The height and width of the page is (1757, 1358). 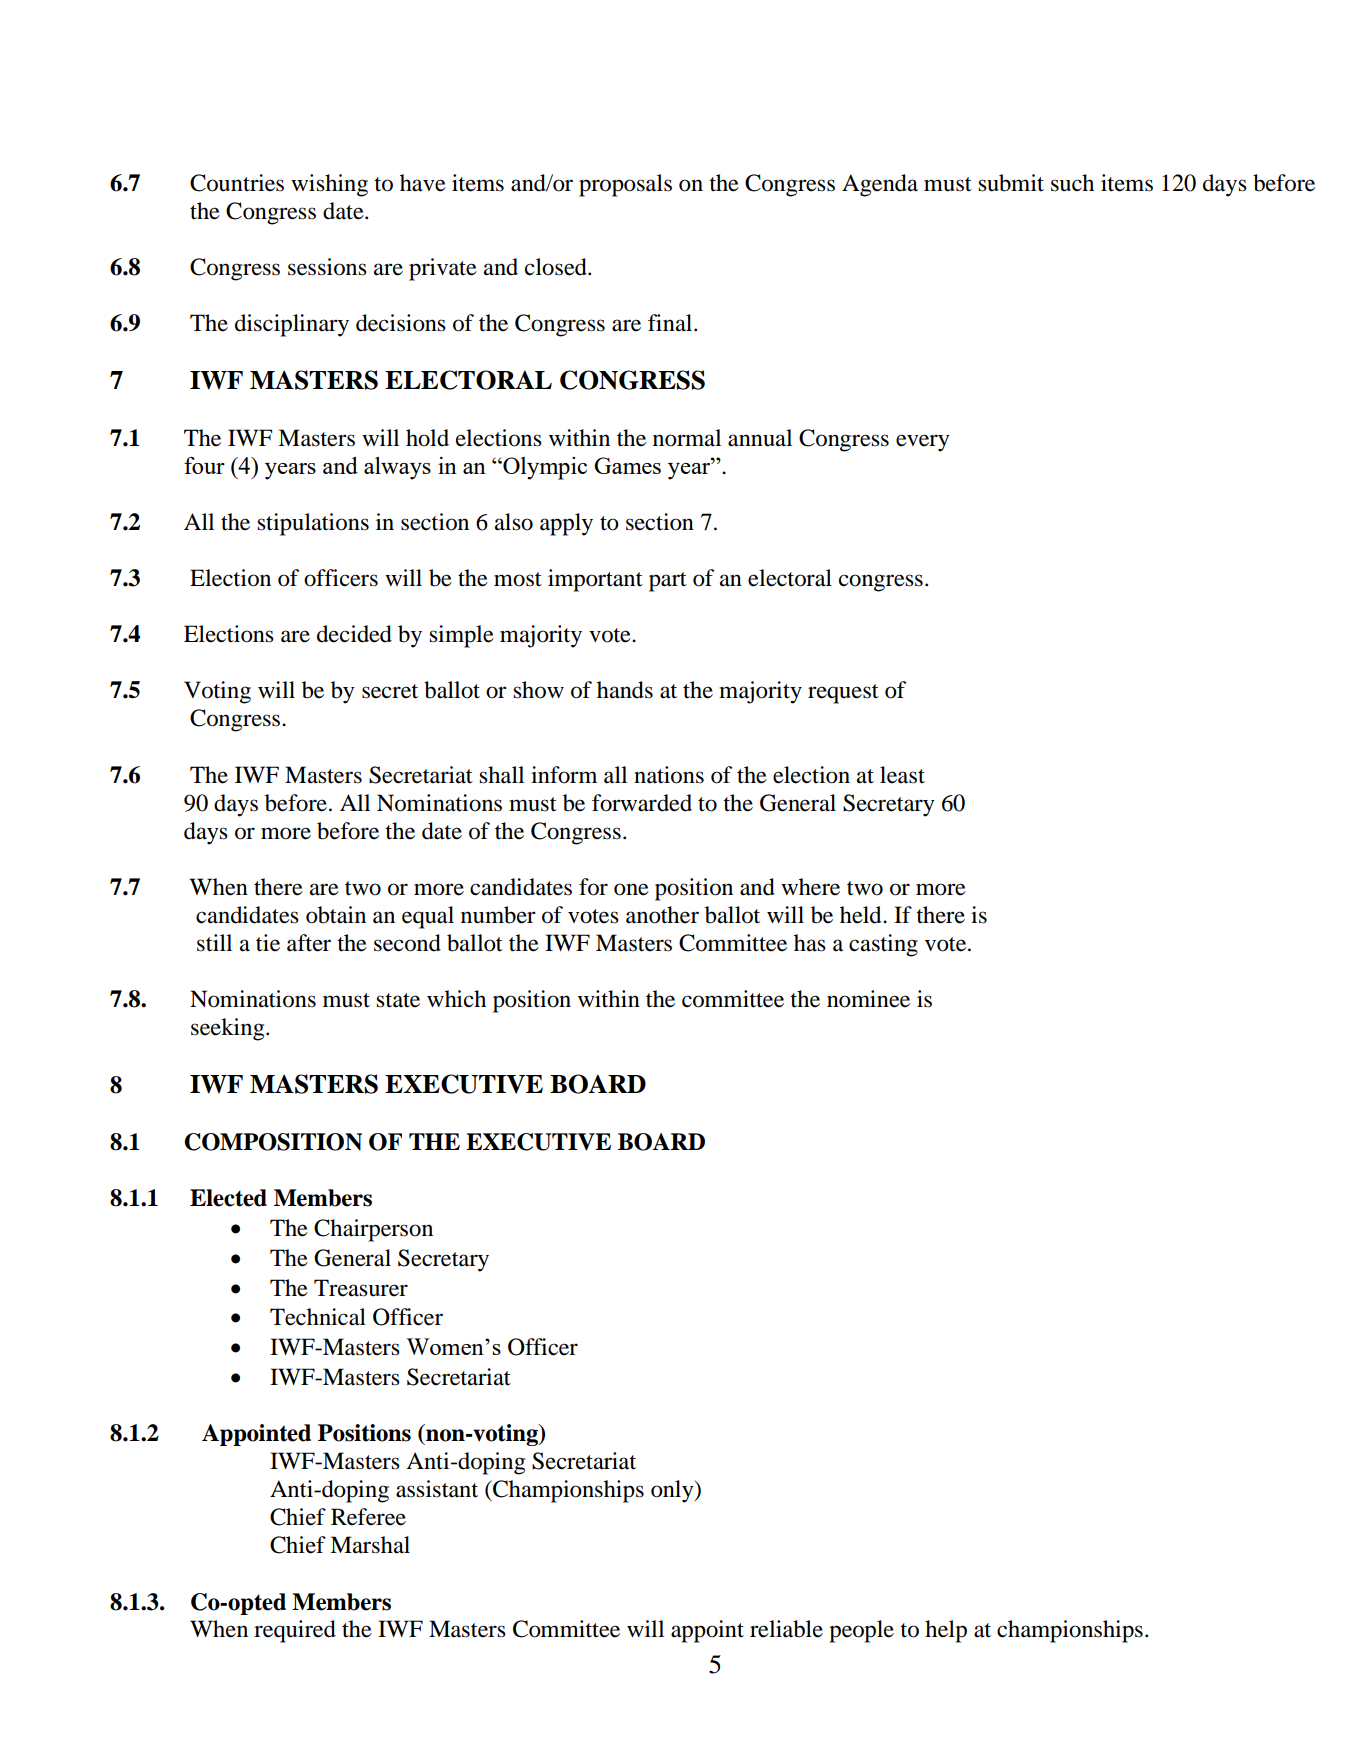 What do you see at coordinates (327, 267) in the page?
I see `sessions` at bounding box center [327, 267].
